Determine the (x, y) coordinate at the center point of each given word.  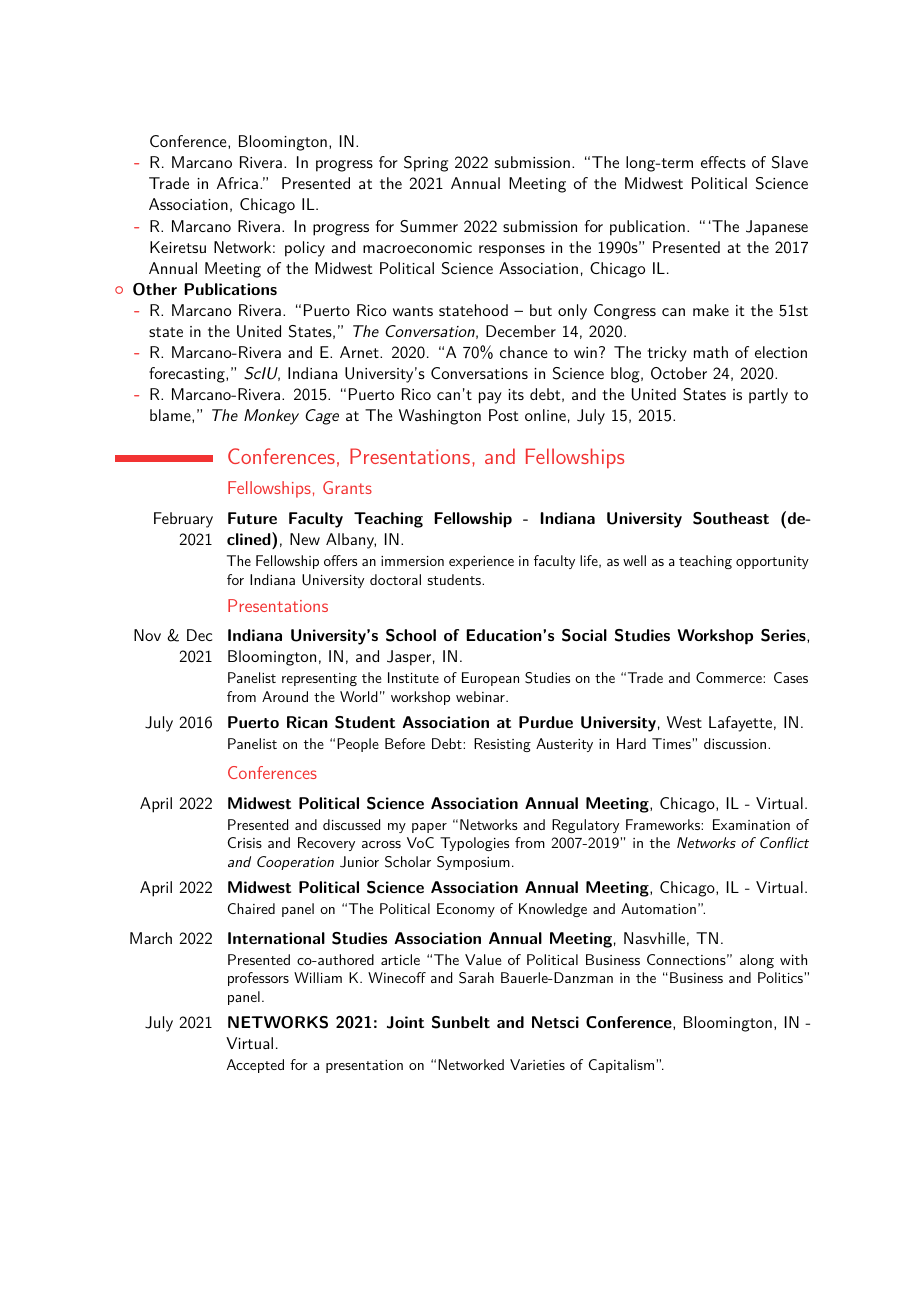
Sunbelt (461, 1022)
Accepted (255, 1066)
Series (784, 635)
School (411, 635)
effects (723, 162)
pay (490, 398)
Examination (751, 824)
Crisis (245, 842)
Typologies (474, 844)
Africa (237, 183)
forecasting (188, 375)
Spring (426, 164)
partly (768, 396)
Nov (147, 635)
